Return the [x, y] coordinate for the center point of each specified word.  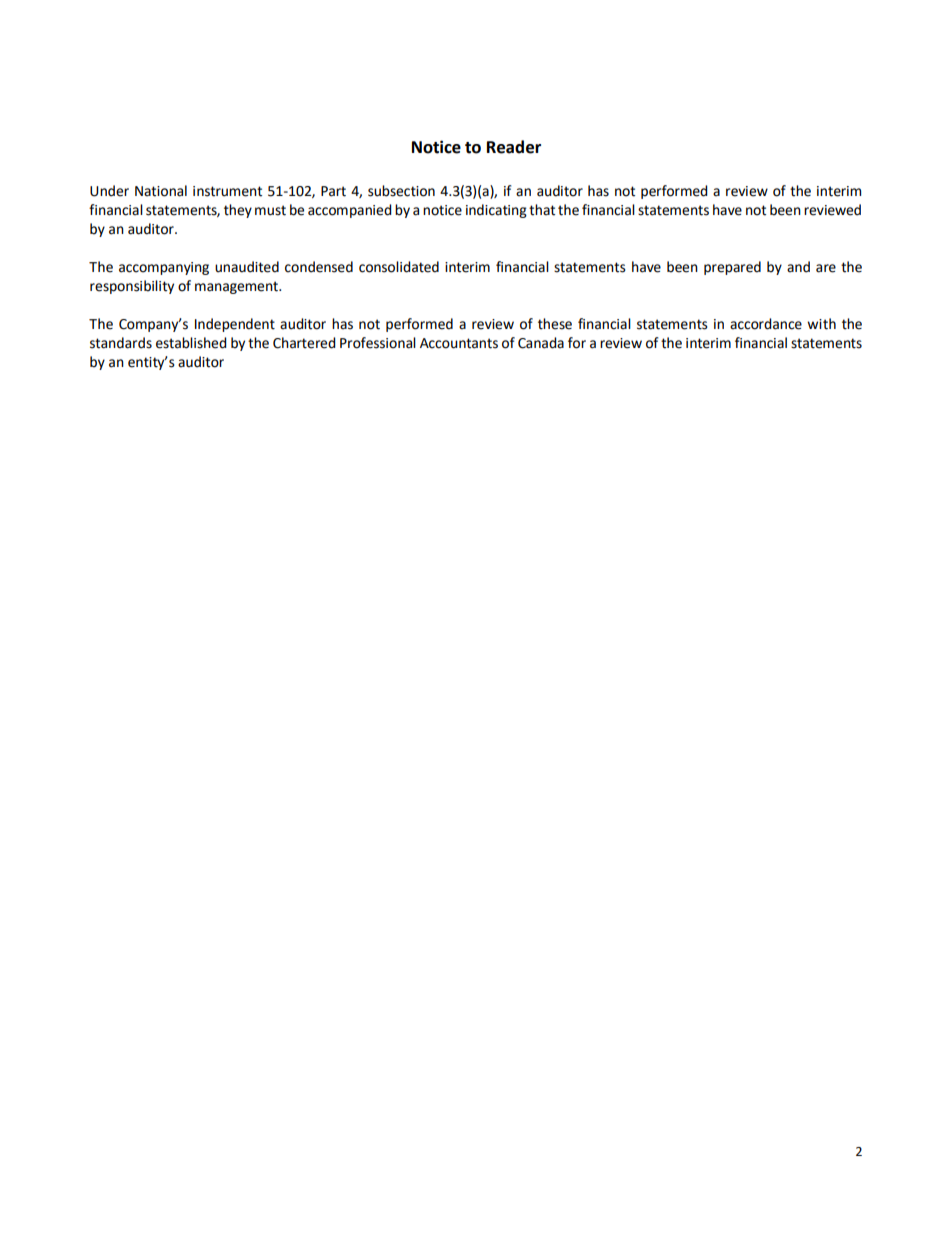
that [542, 210]
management [237, 287]
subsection [401, 191]
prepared [732, 268]
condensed [319, 267]
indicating [496, 211]
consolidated [399, 267]
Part [333, 191]
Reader [514, 147]
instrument [227, 191]
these [555, 324]
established [191, 343]
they [238, 211]
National [161, 191]
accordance [766, 324]
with [821, 324]
